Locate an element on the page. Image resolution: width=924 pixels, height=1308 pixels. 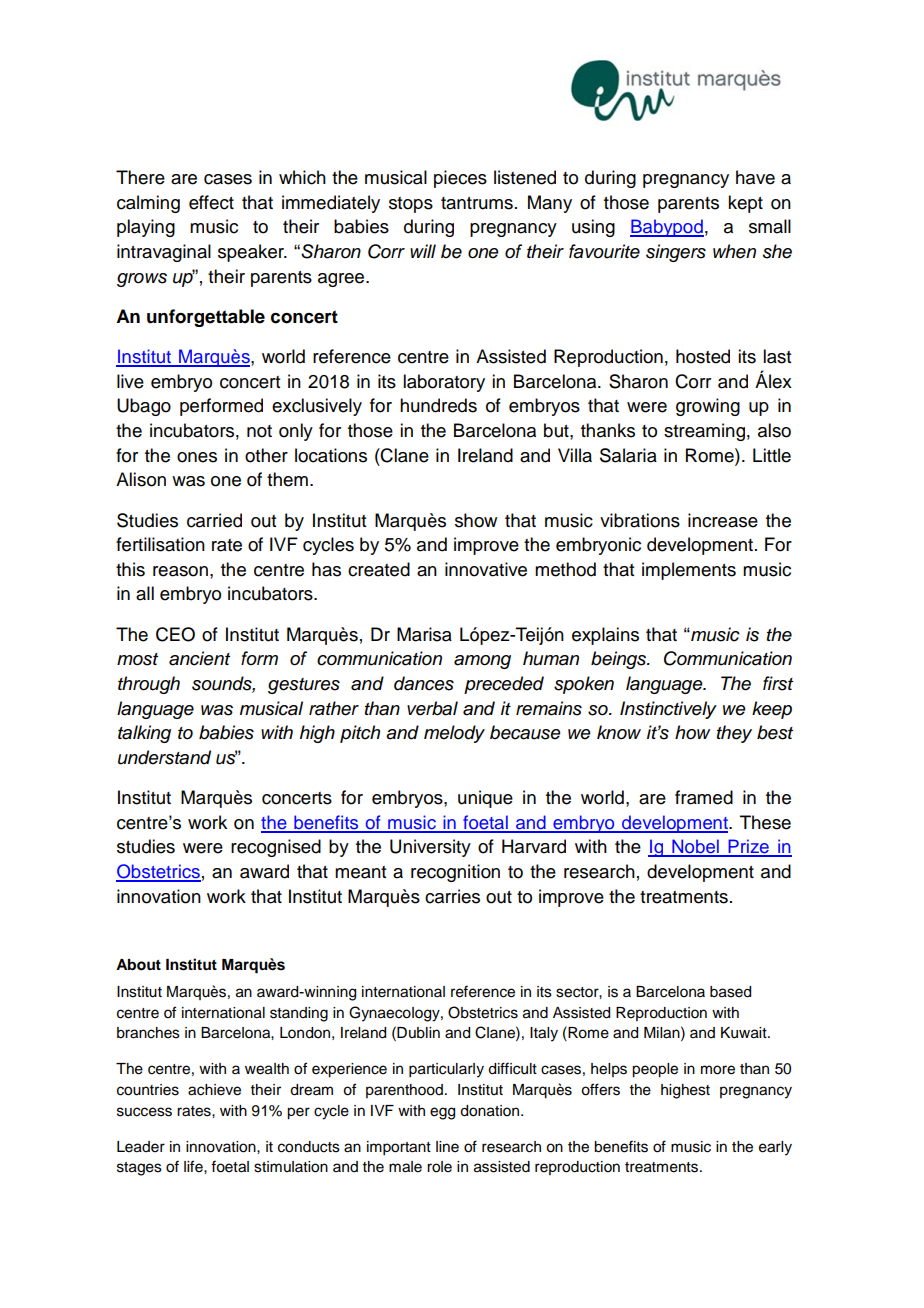
recognised is located at coordinates (276, 848).
